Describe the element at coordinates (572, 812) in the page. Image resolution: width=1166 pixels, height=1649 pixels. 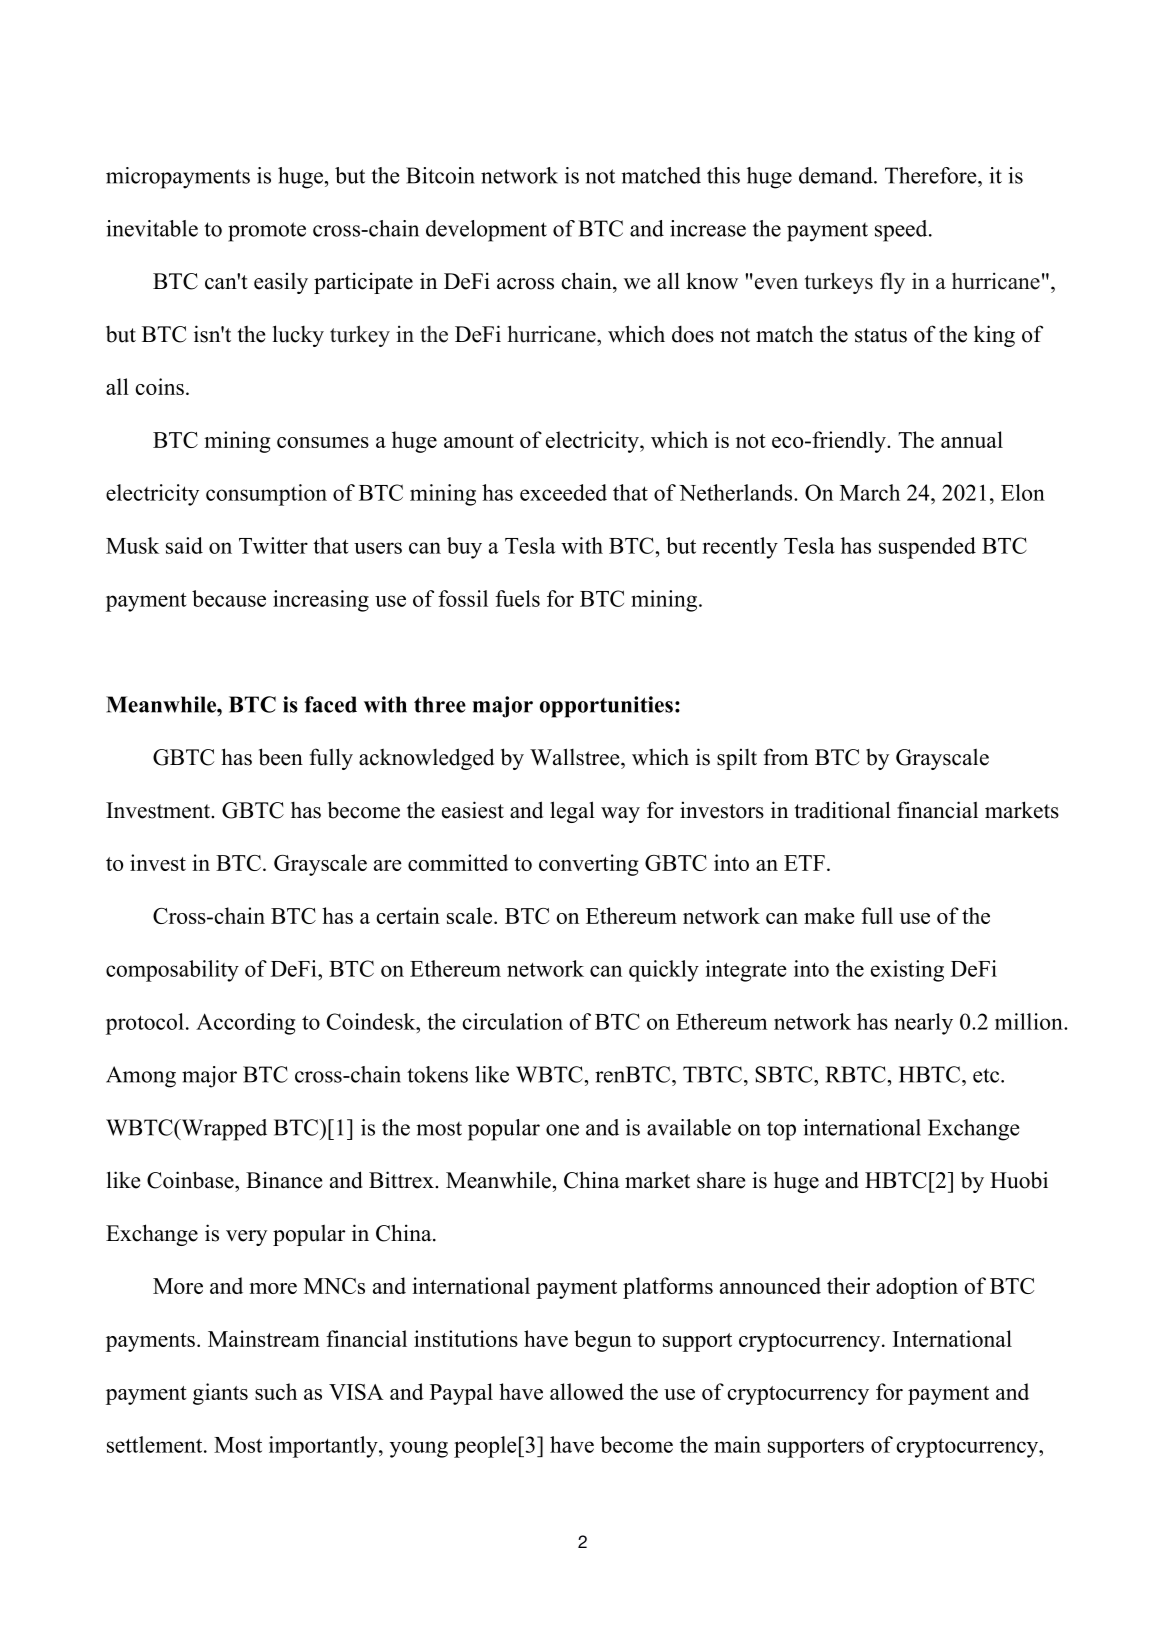
I see `legal` at that location.
